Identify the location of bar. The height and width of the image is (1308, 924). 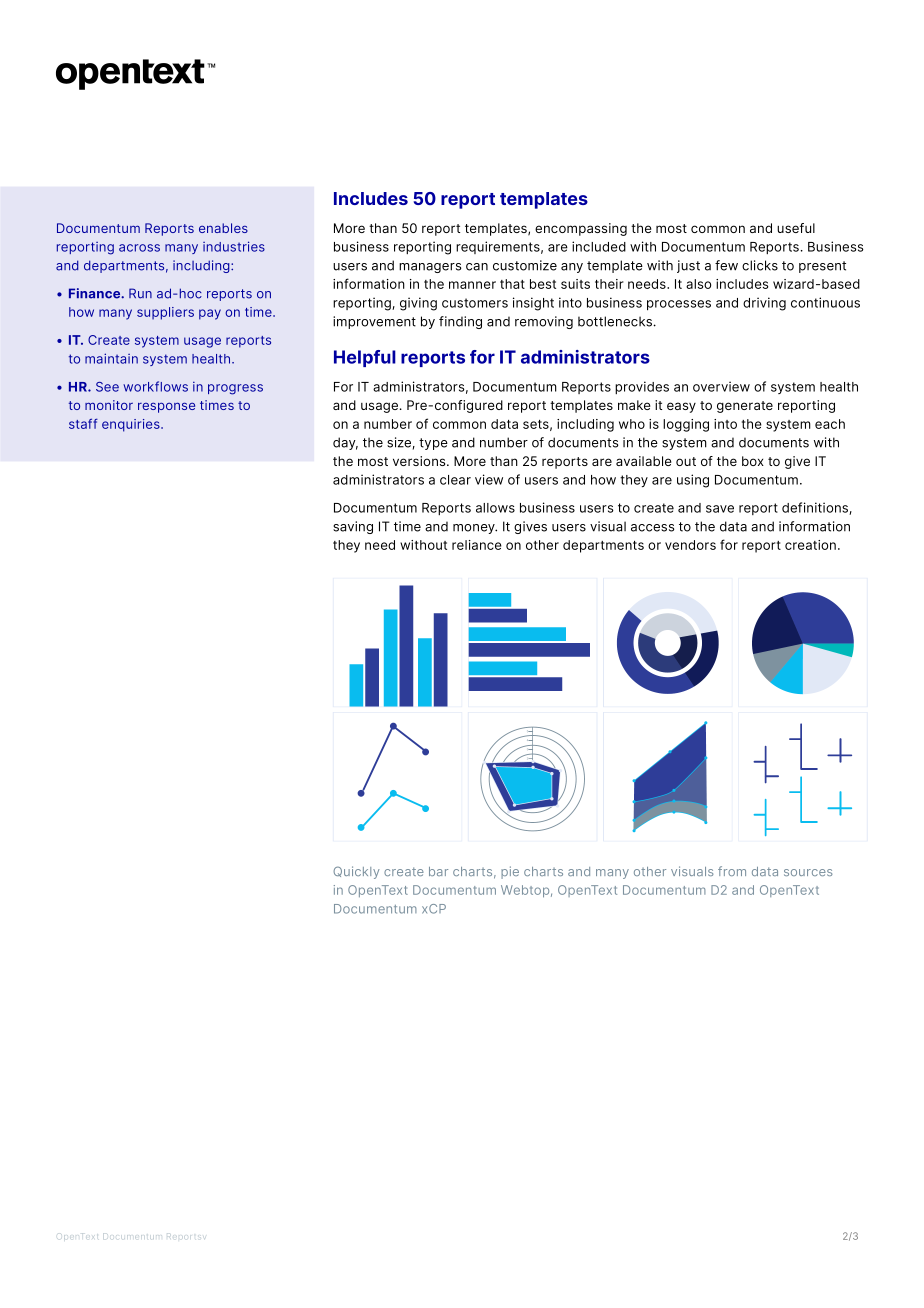
(438, 871).
